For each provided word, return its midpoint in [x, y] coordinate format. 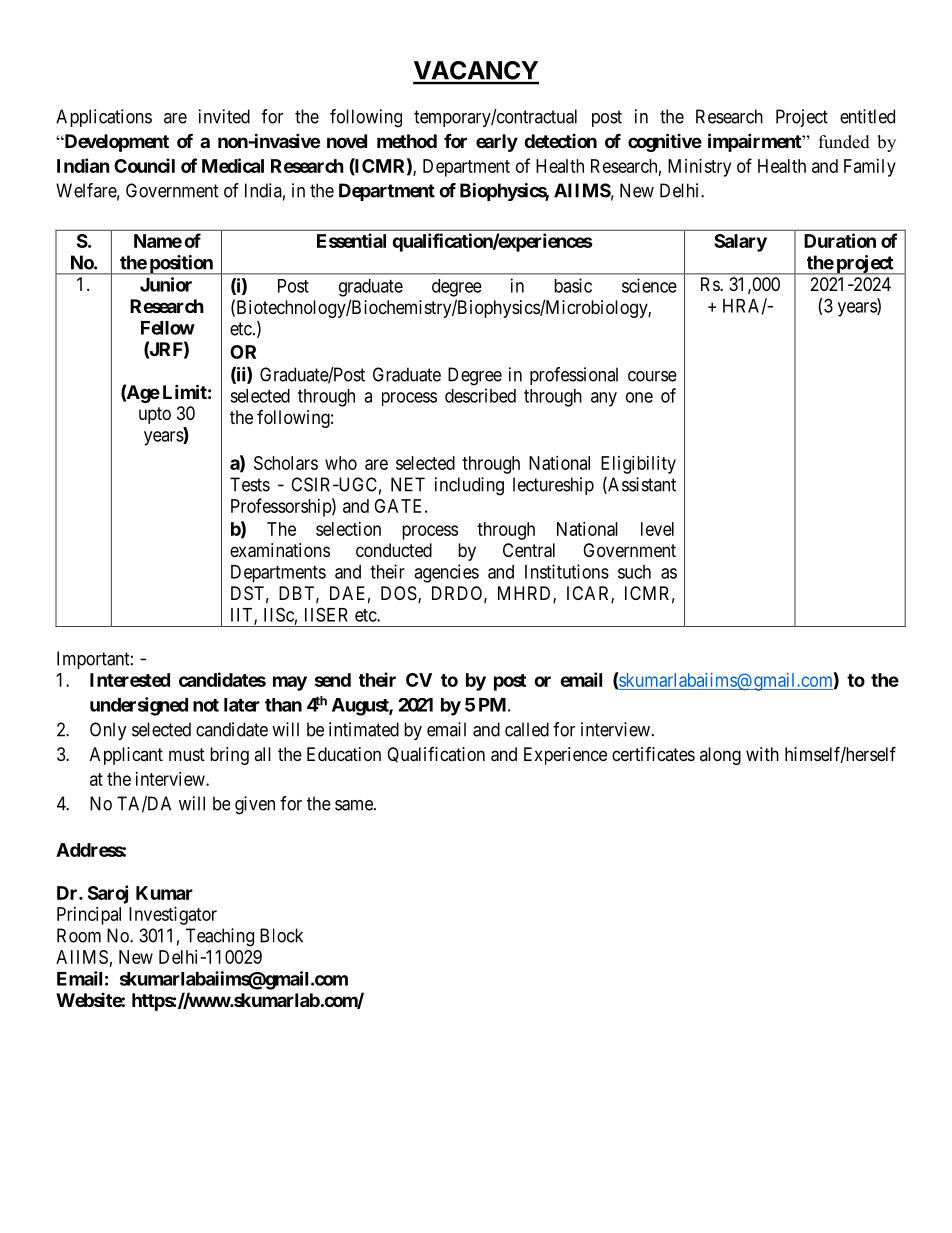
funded [844, 142]
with [762, 754]
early [497, 143]
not [206, 705]
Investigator [173, 916]
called [527, 729]
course [652, 376]
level [657, 529]
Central [529, 550]
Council [144, 165]
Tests [250, 484]
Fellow [168, 328]
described [480, 395]
